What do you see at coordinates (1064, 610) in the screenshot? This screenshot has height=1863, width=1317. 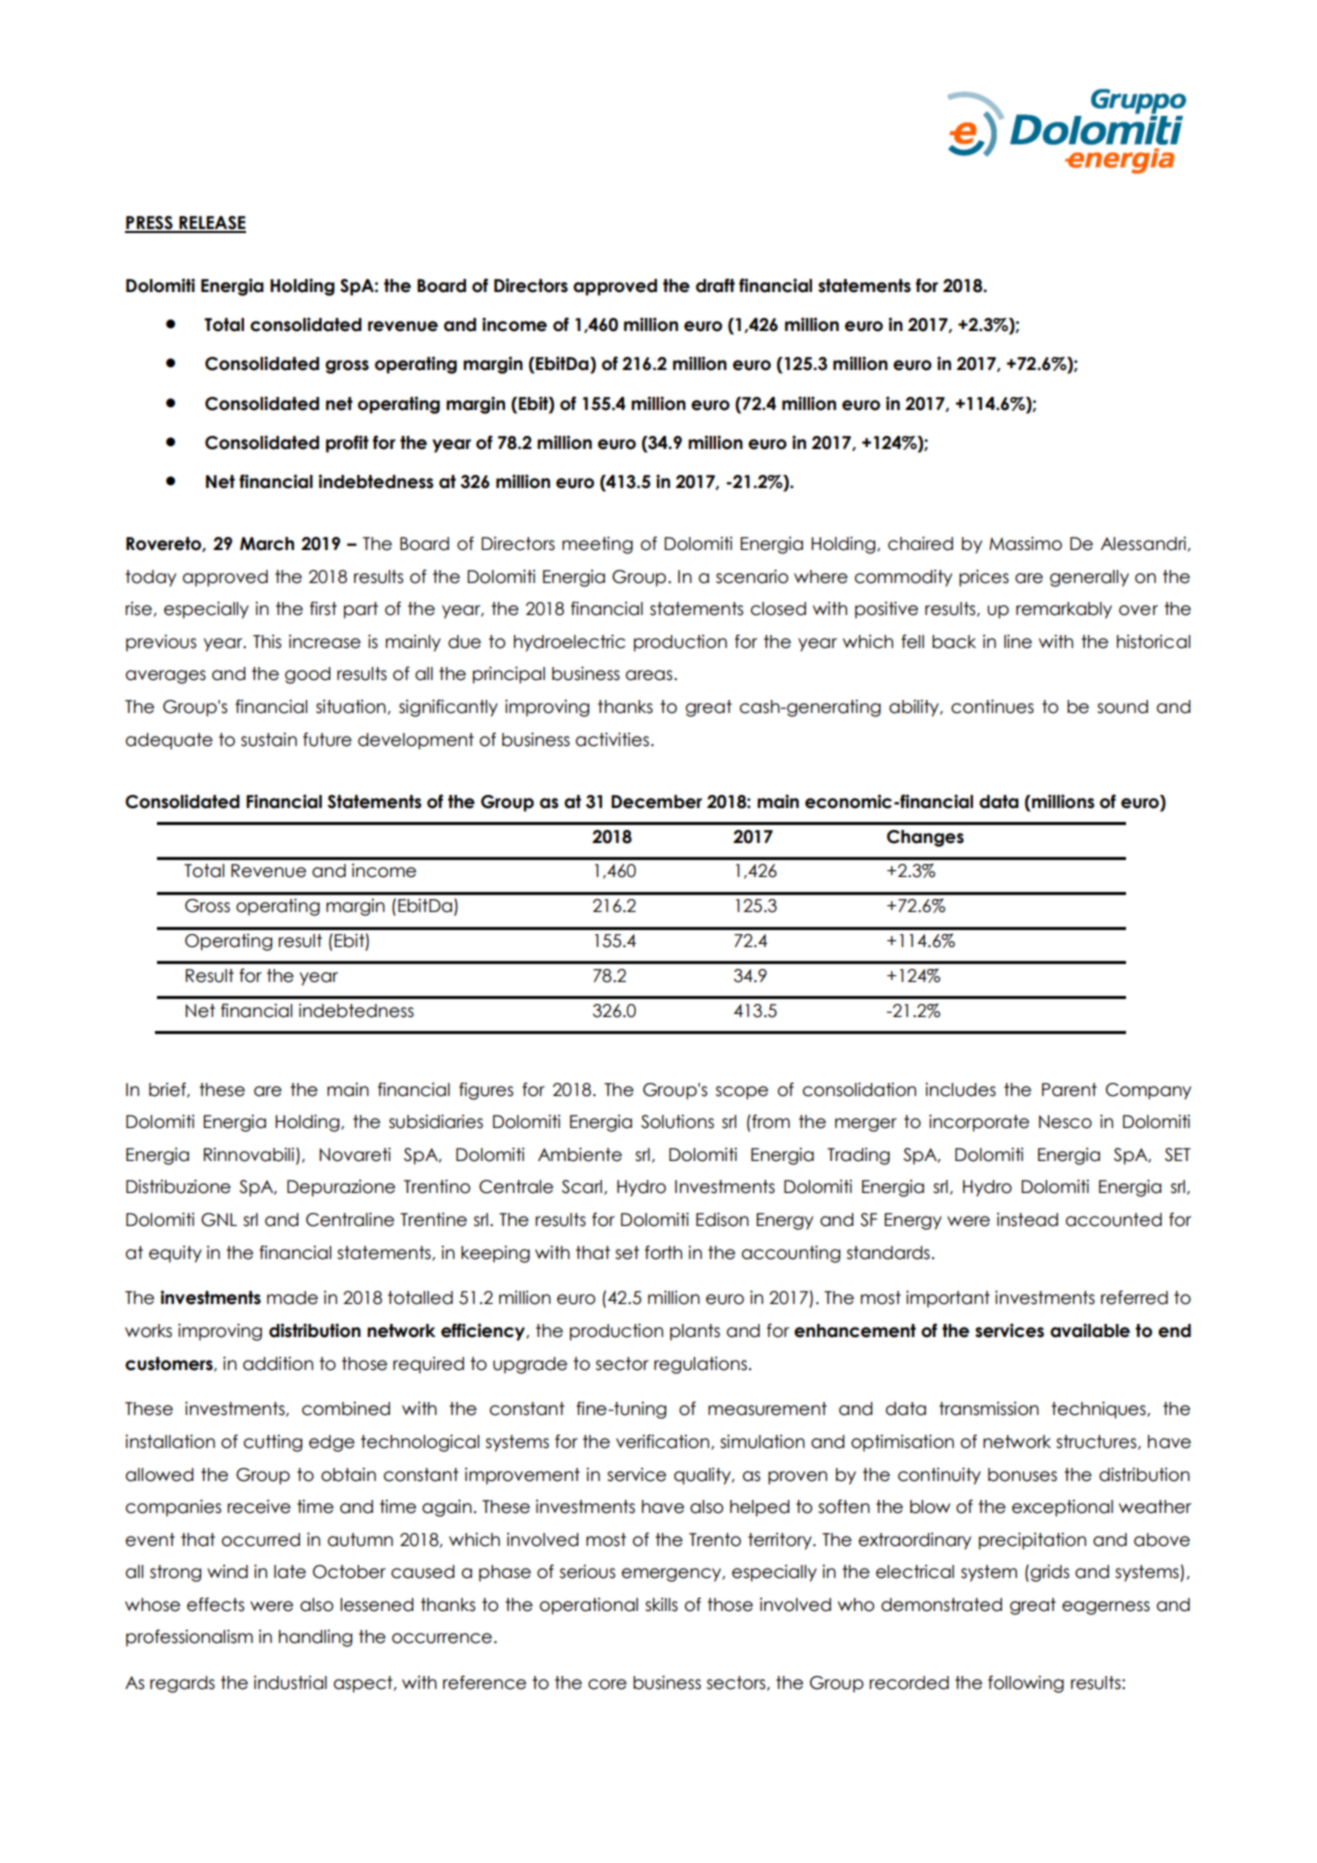 I see `remarkably` at bounding box center [1064, 610].
